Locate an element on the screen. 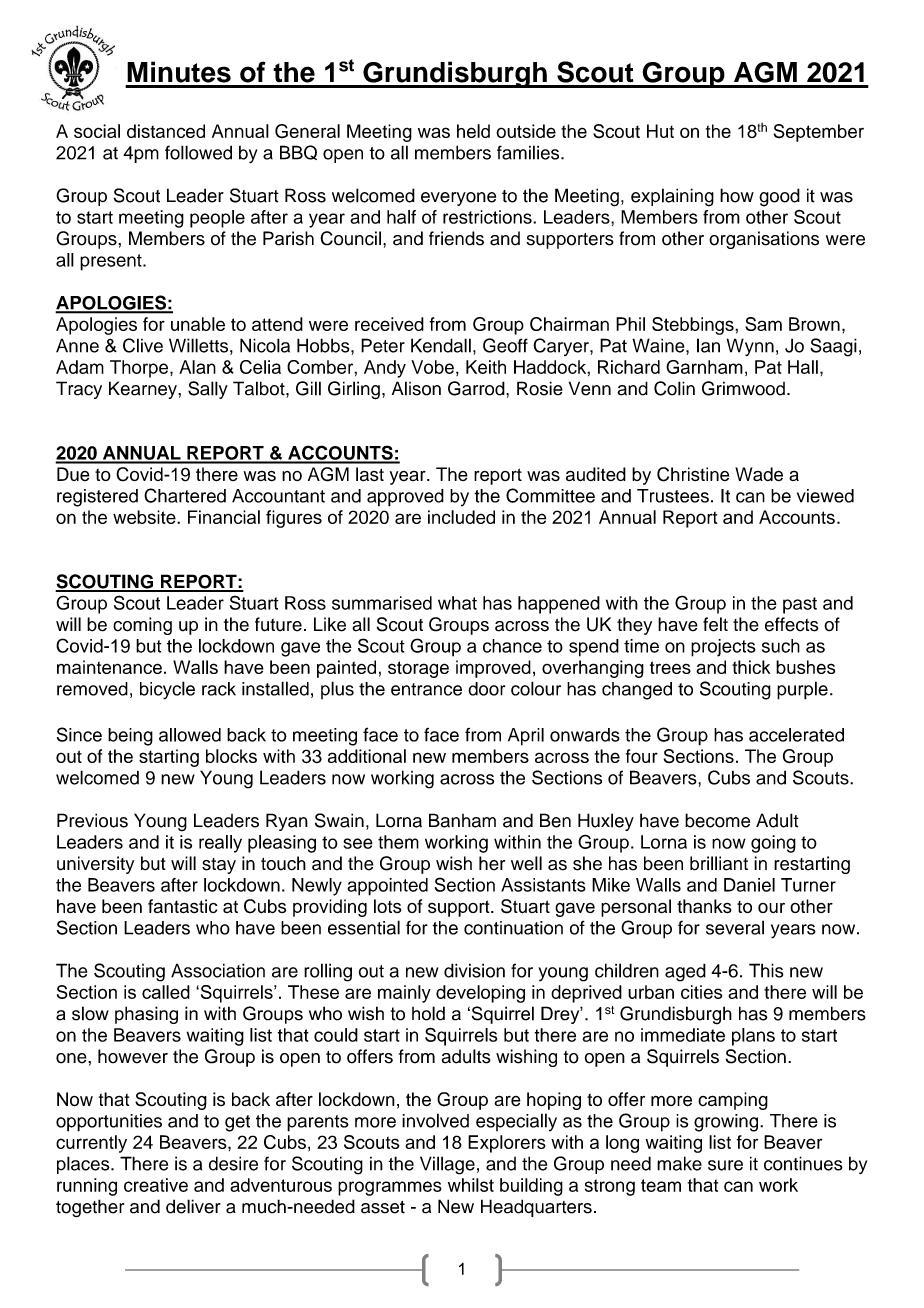 This screenshot has width=924, height=1308. followed is located at coordinates (198, 152).
